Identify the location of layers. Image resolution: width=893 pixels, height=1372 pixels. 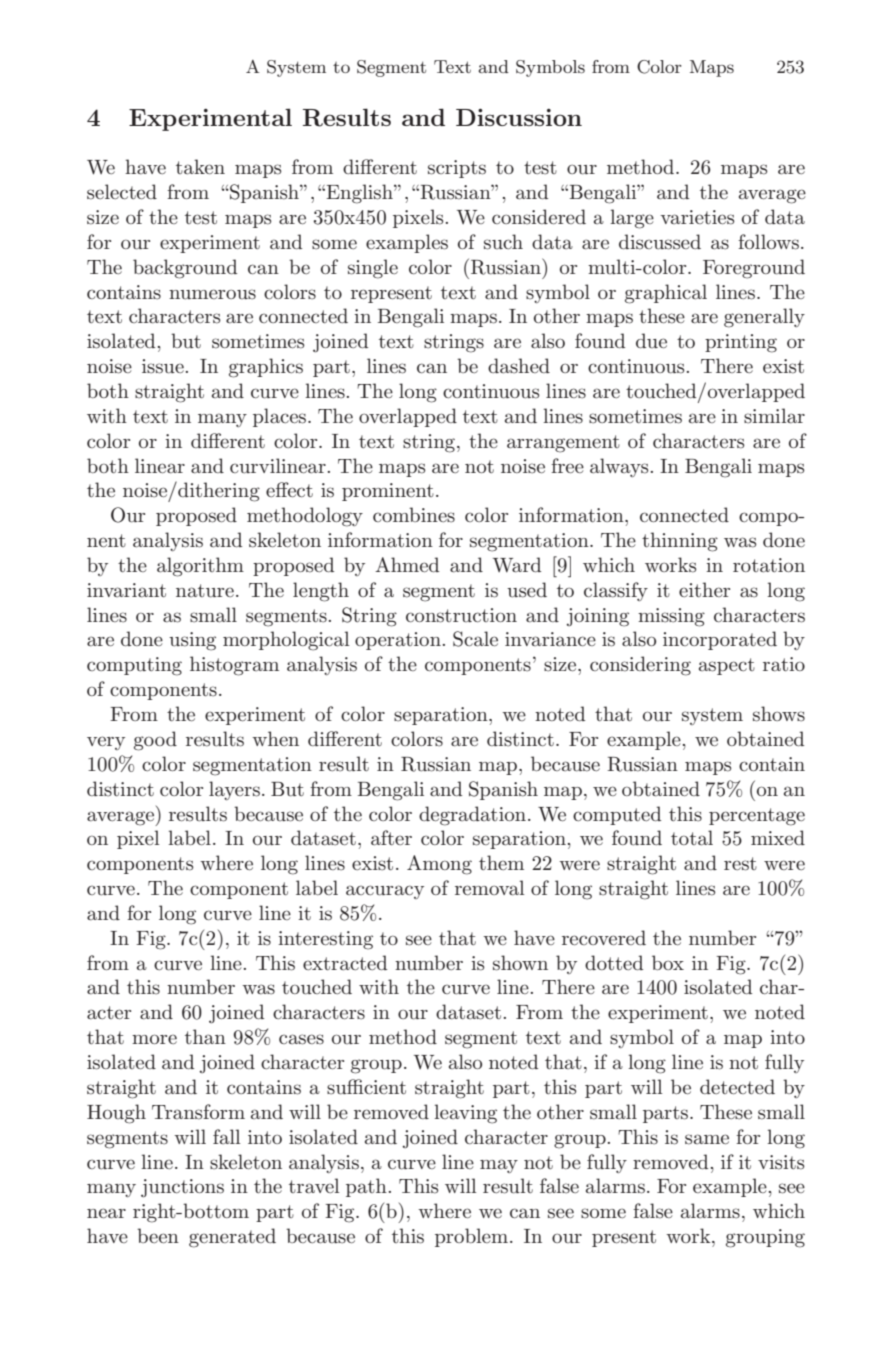
(234, 790).
